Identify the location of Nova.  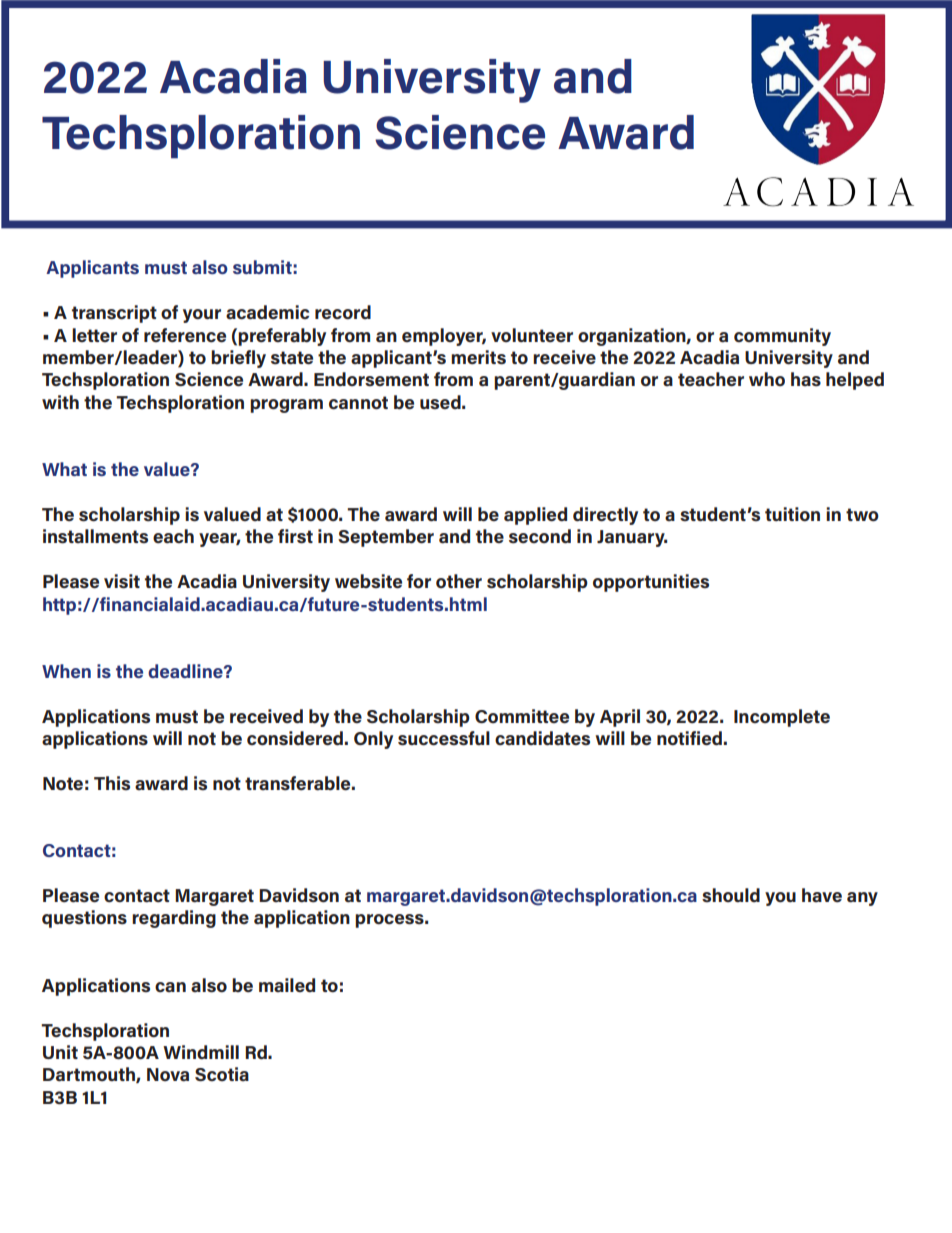
(168, 1075).
